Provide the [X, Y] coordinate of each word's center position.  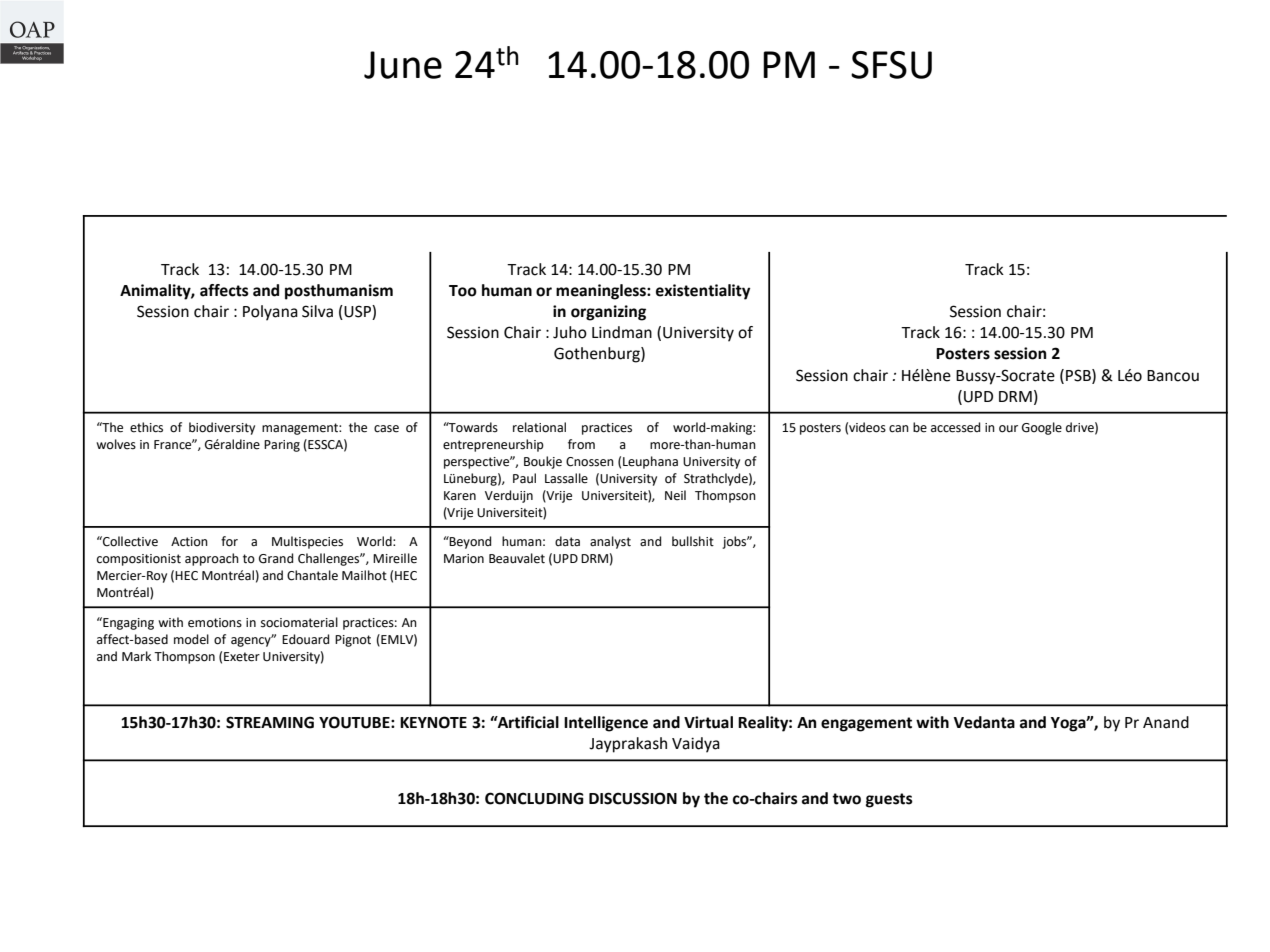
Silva [317, 311]
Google [1042, 428]
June [403, 65]
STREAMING [270, 722]
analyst [610, 542]
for [229, 541]
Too [463, 291]
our [1008, 429]
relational [539, 427]
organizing [608, 313]
